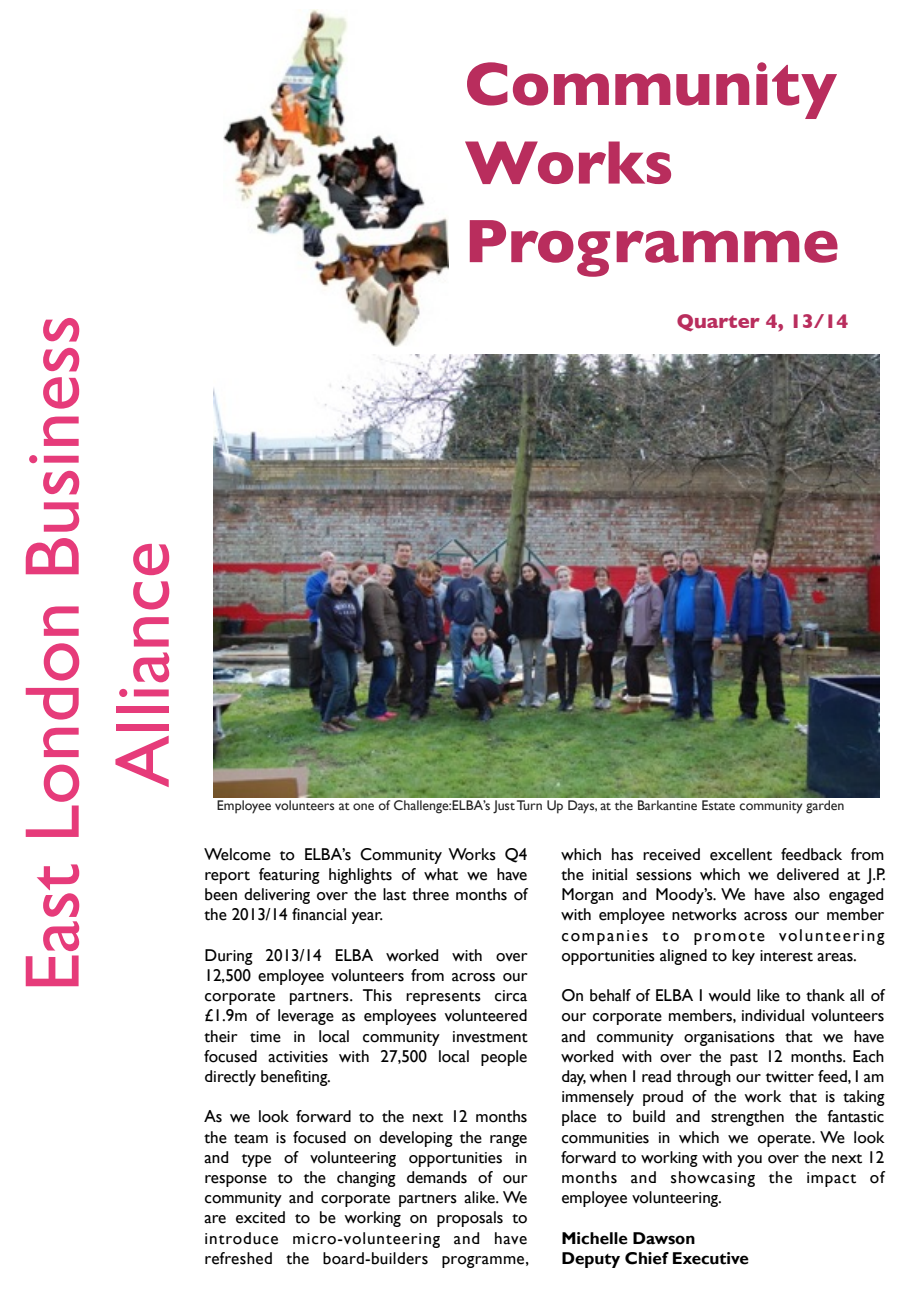 The image size is (924, 1308). I want to click on excellent, so click(741, 854).
